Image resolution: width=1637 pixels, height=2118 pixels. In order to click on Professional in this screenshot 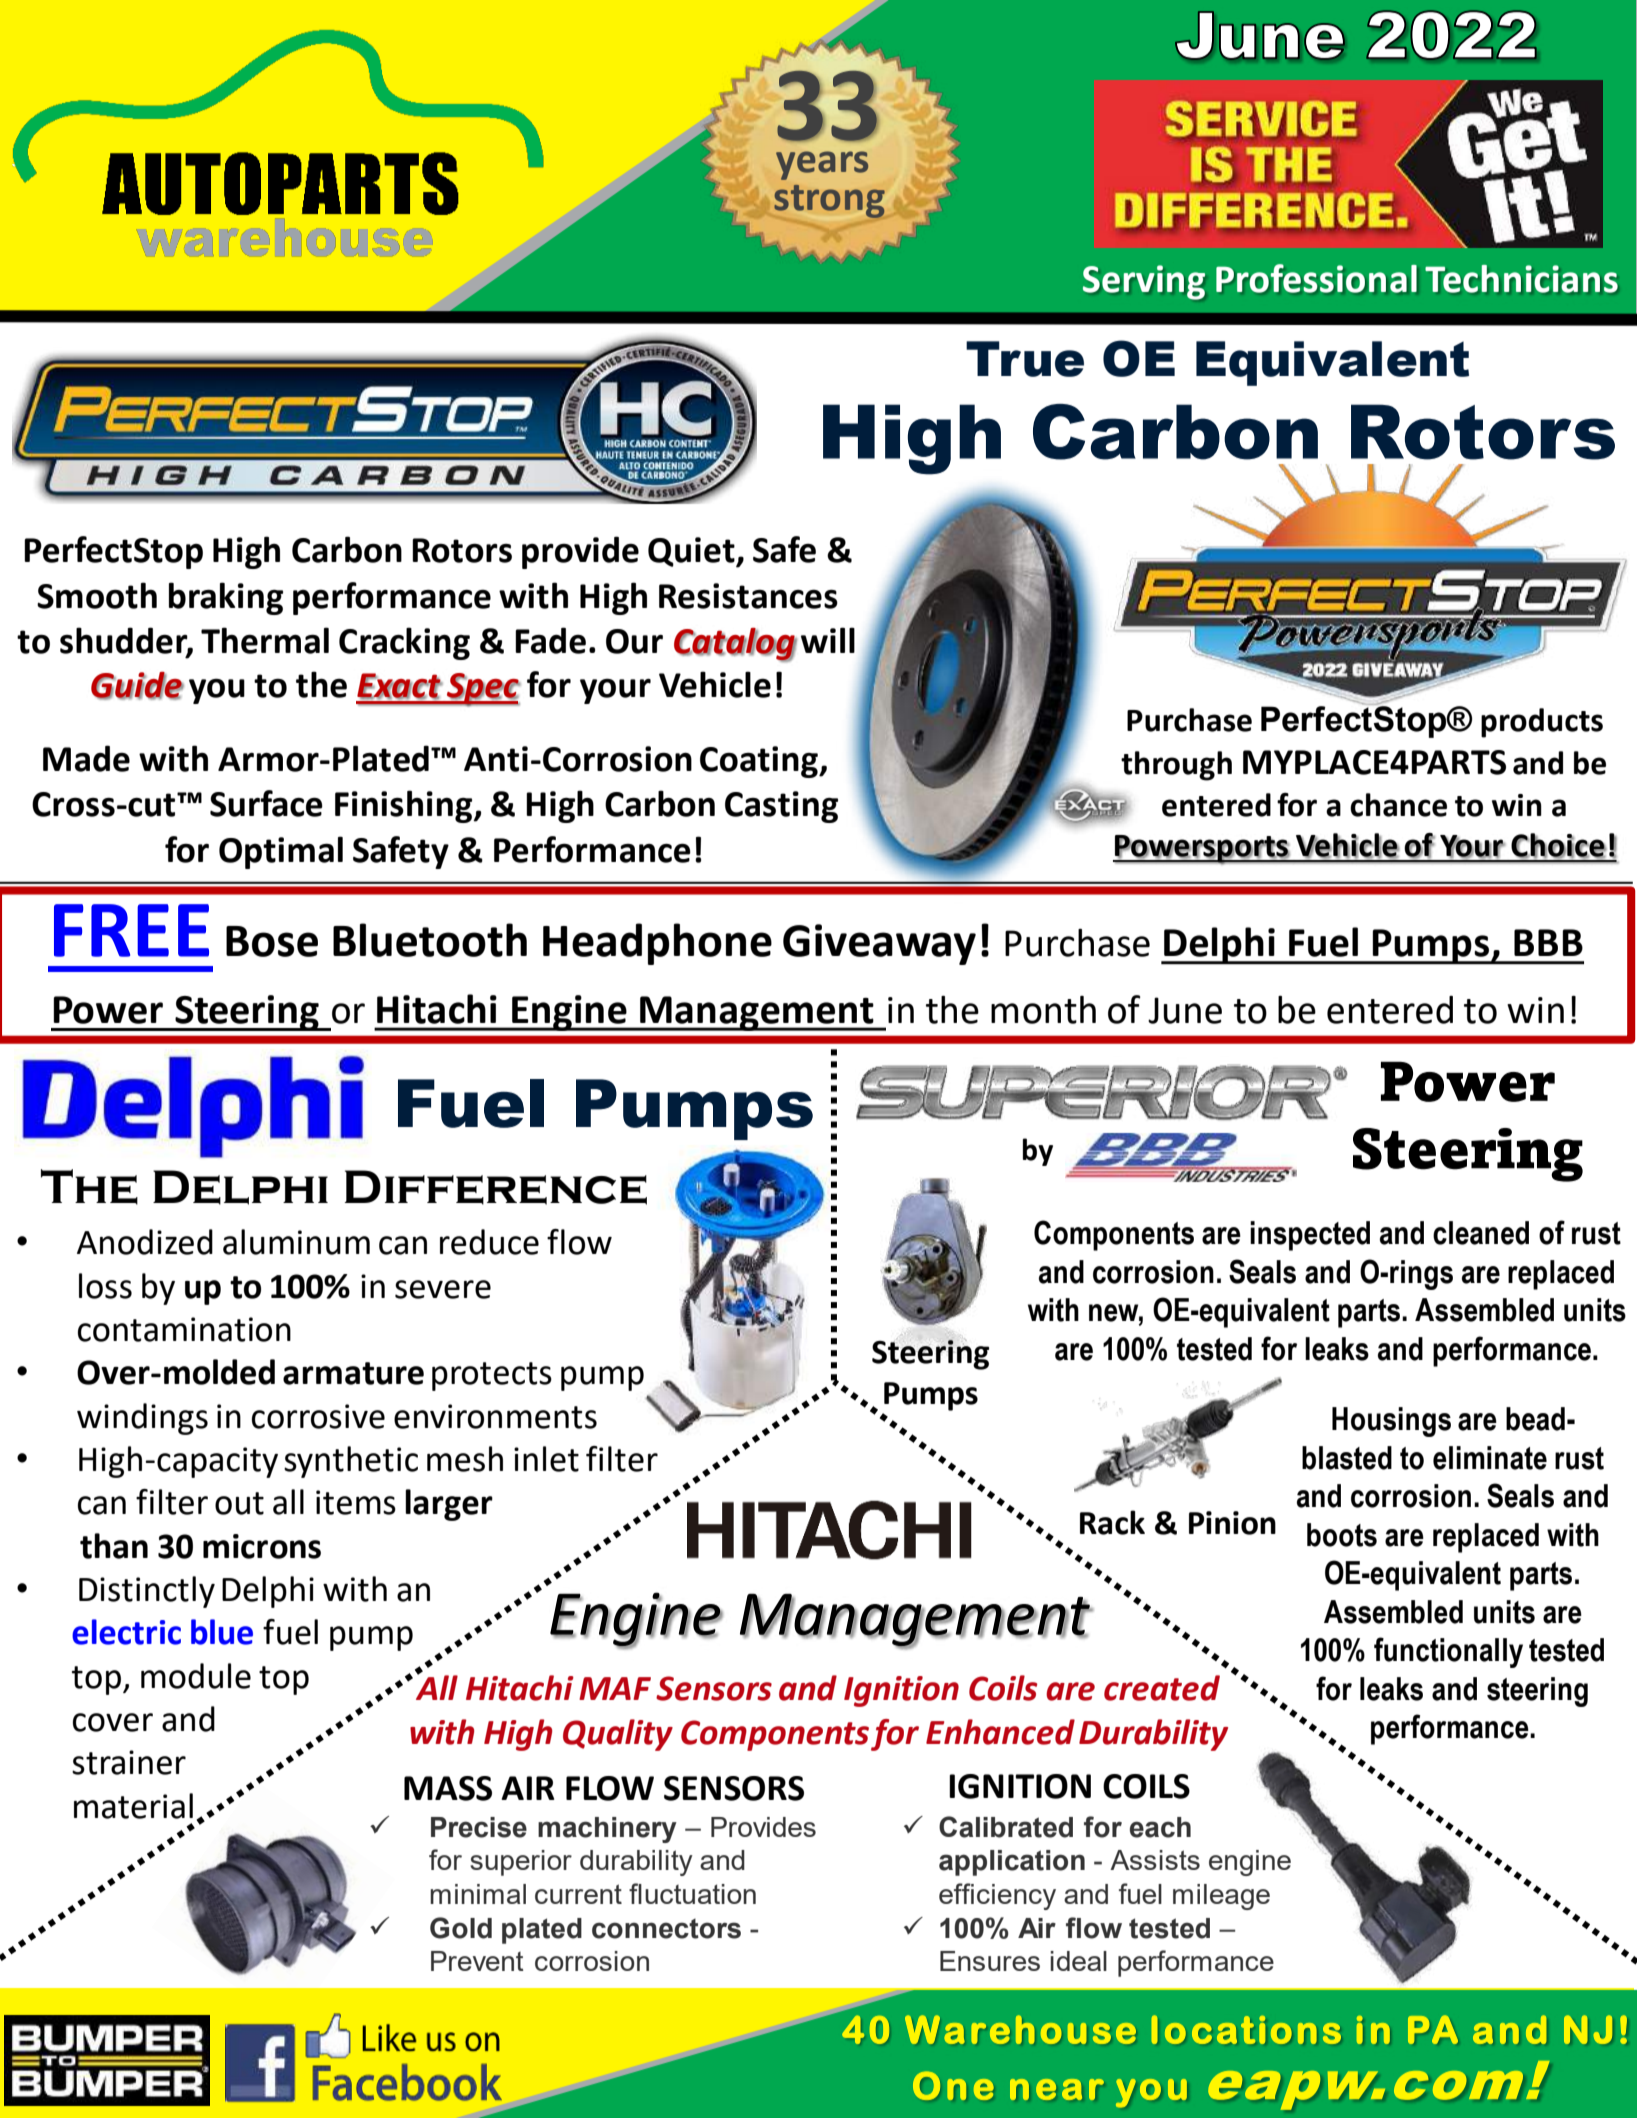, I will do `click(1316, 278)`.
